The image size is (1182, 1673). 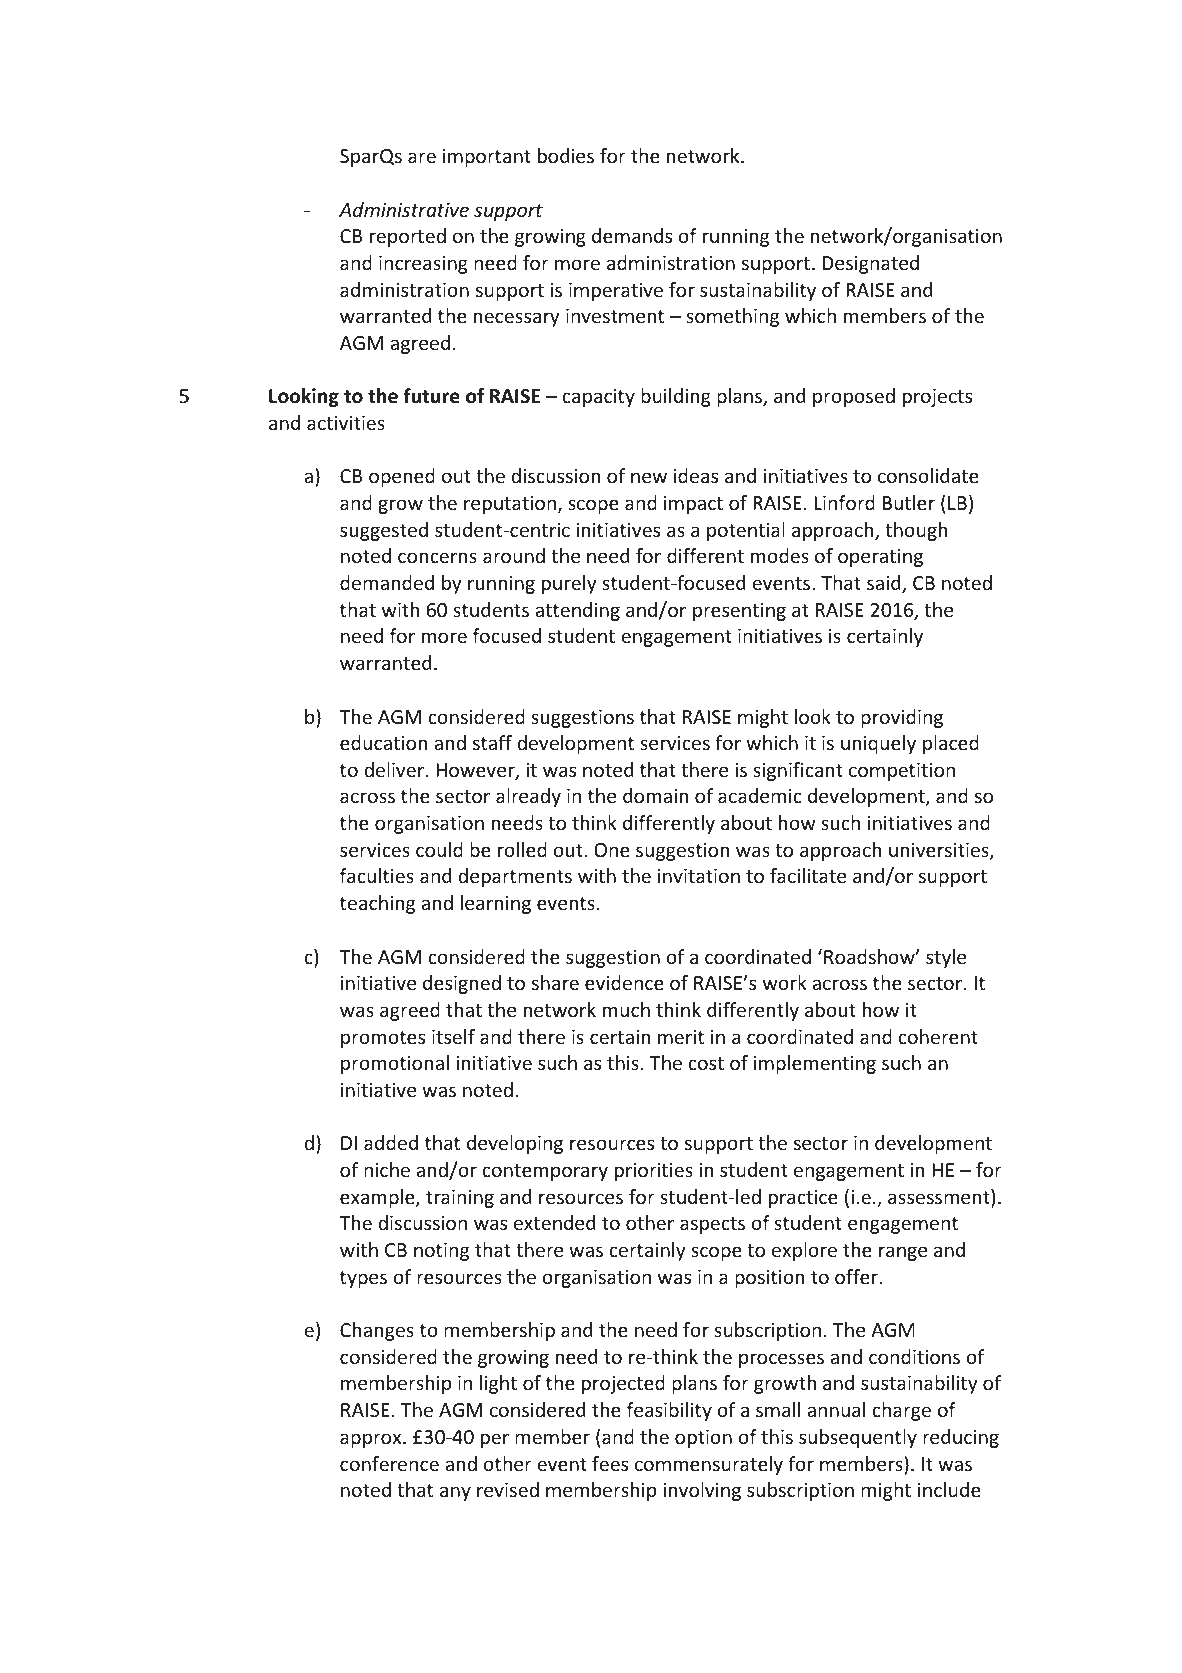 I want to click on itself, so click(x=453, y=1036).
